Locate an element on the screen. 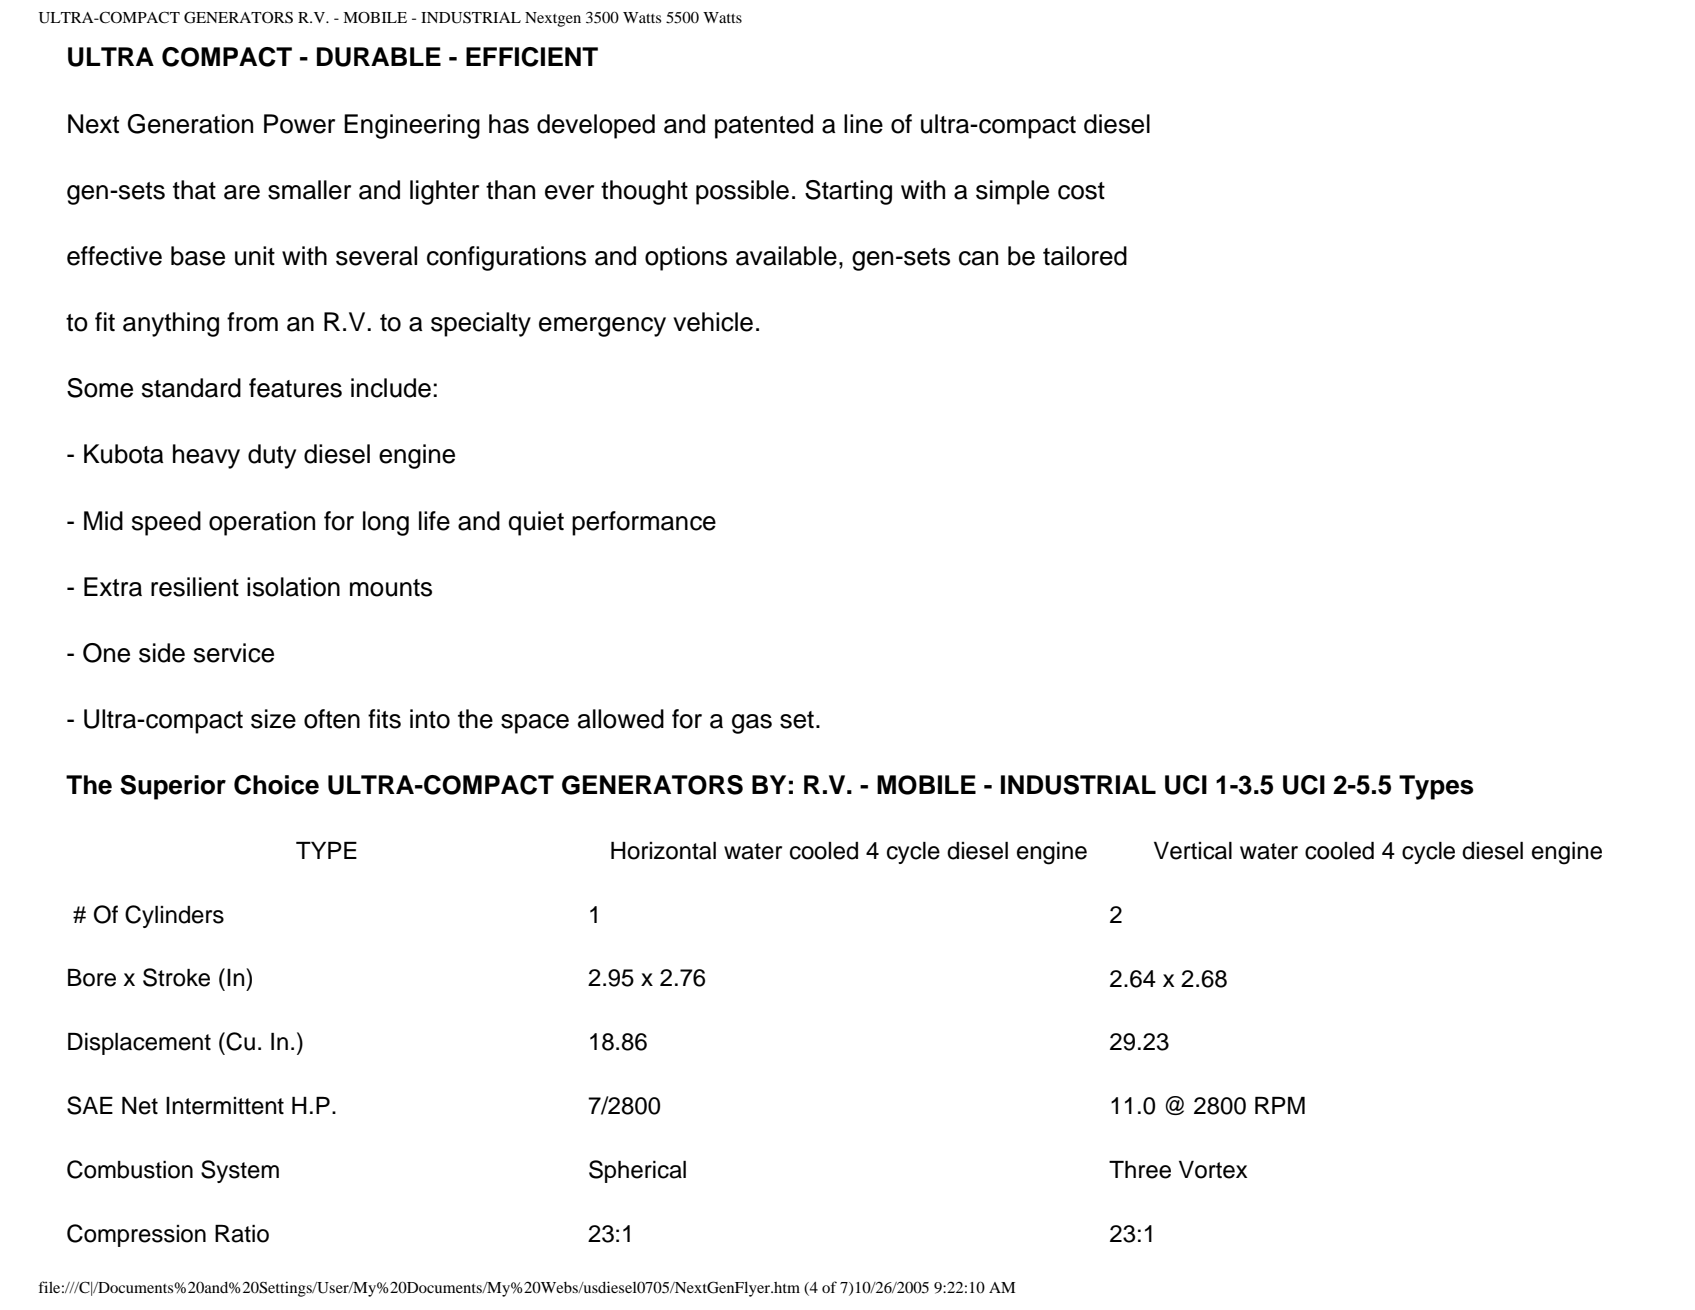 The height and width of the screenshot is (1310, 1695). Power is located at coordinates (299, 124).
